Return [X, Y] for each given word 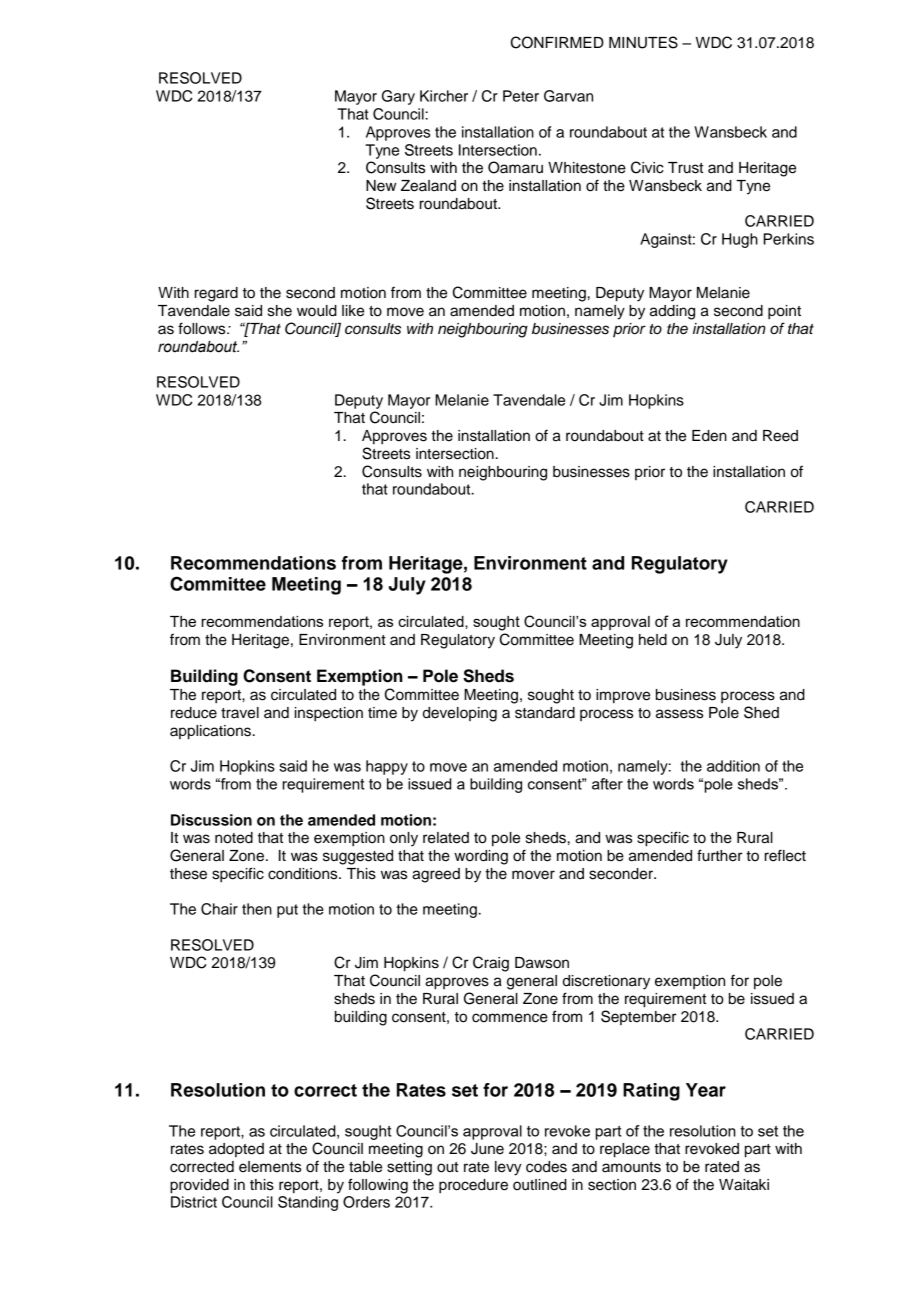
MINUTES [643, 42]
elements [270, 1167]
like [353, 311]
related [446, 838]
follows [203, 328]
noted [234, 838]
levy [508, 1168]
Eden [709, 436]
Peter [521, 96]
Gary [398, 97]
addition [733, 766]
